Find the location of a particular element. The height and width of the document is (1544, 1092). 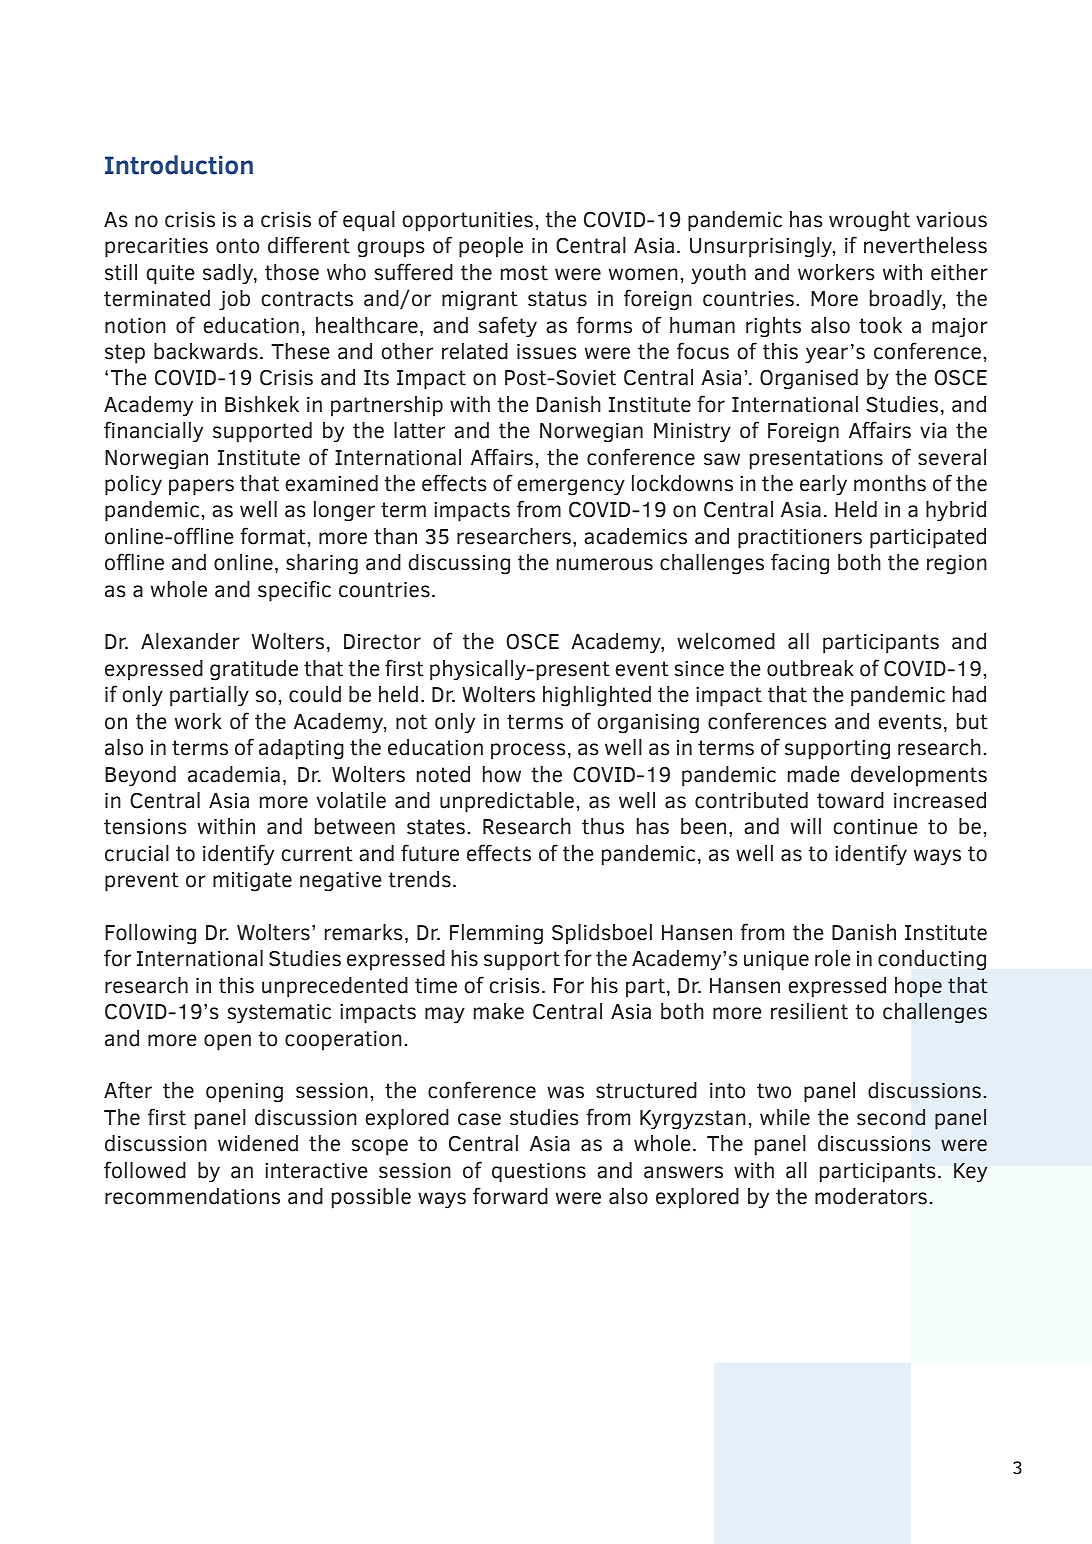

wrought is located at coordinates (869, 221).
